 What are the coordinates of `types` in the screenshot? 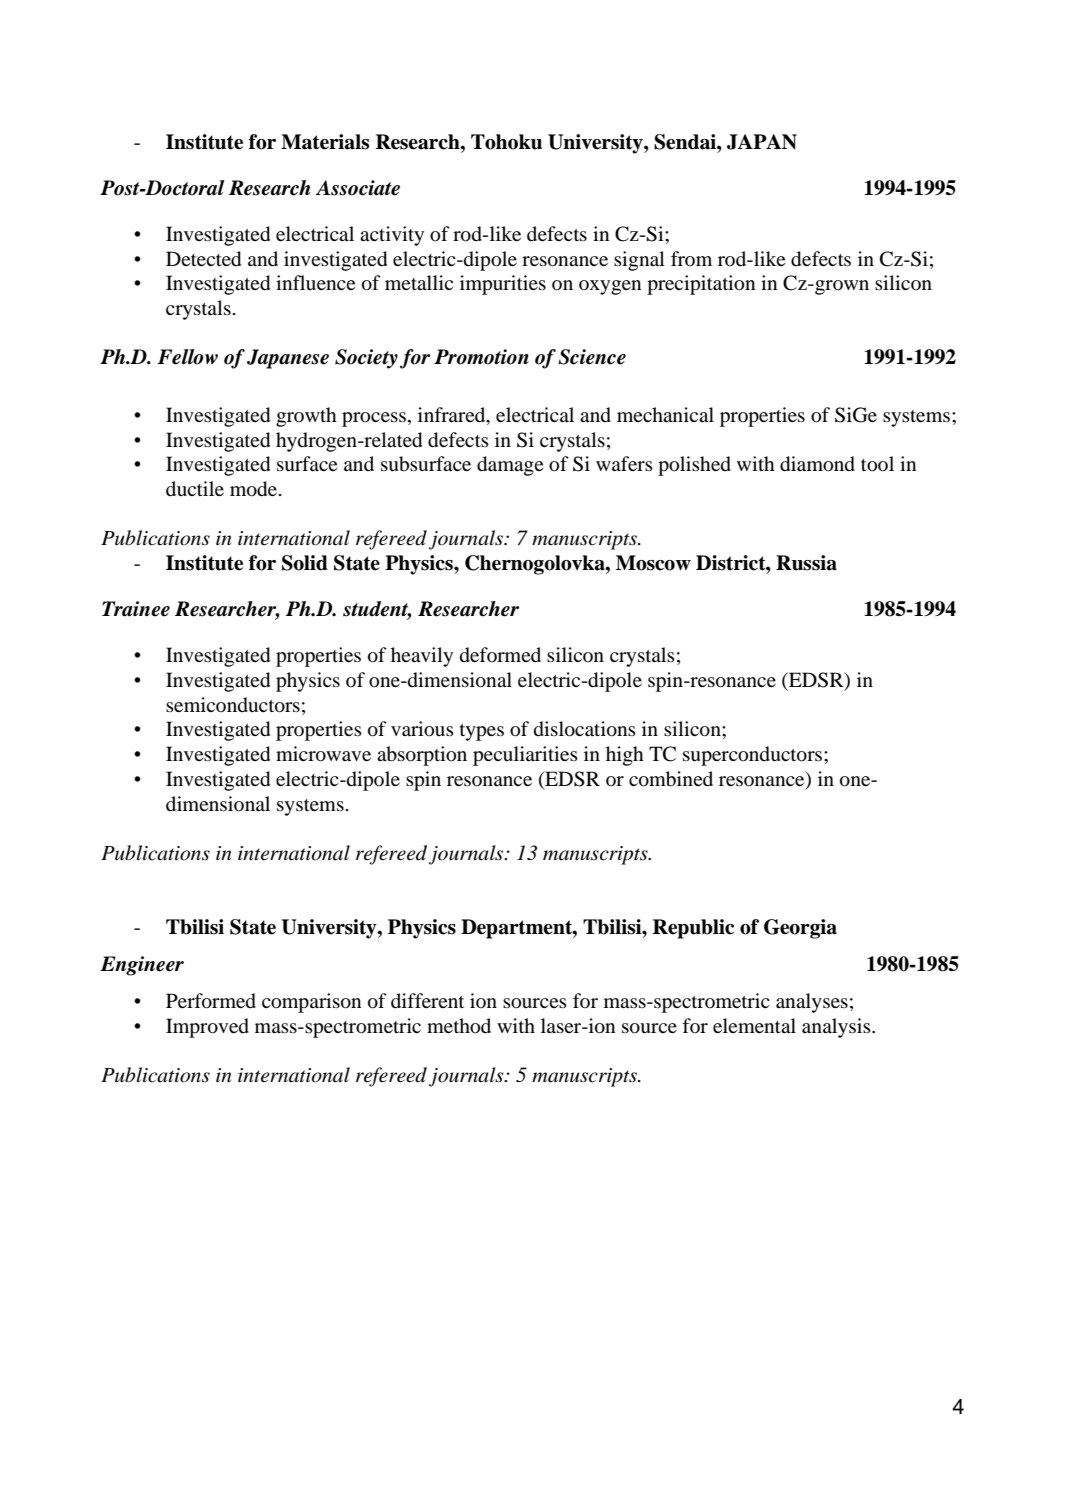 It's located at (482, 732).
